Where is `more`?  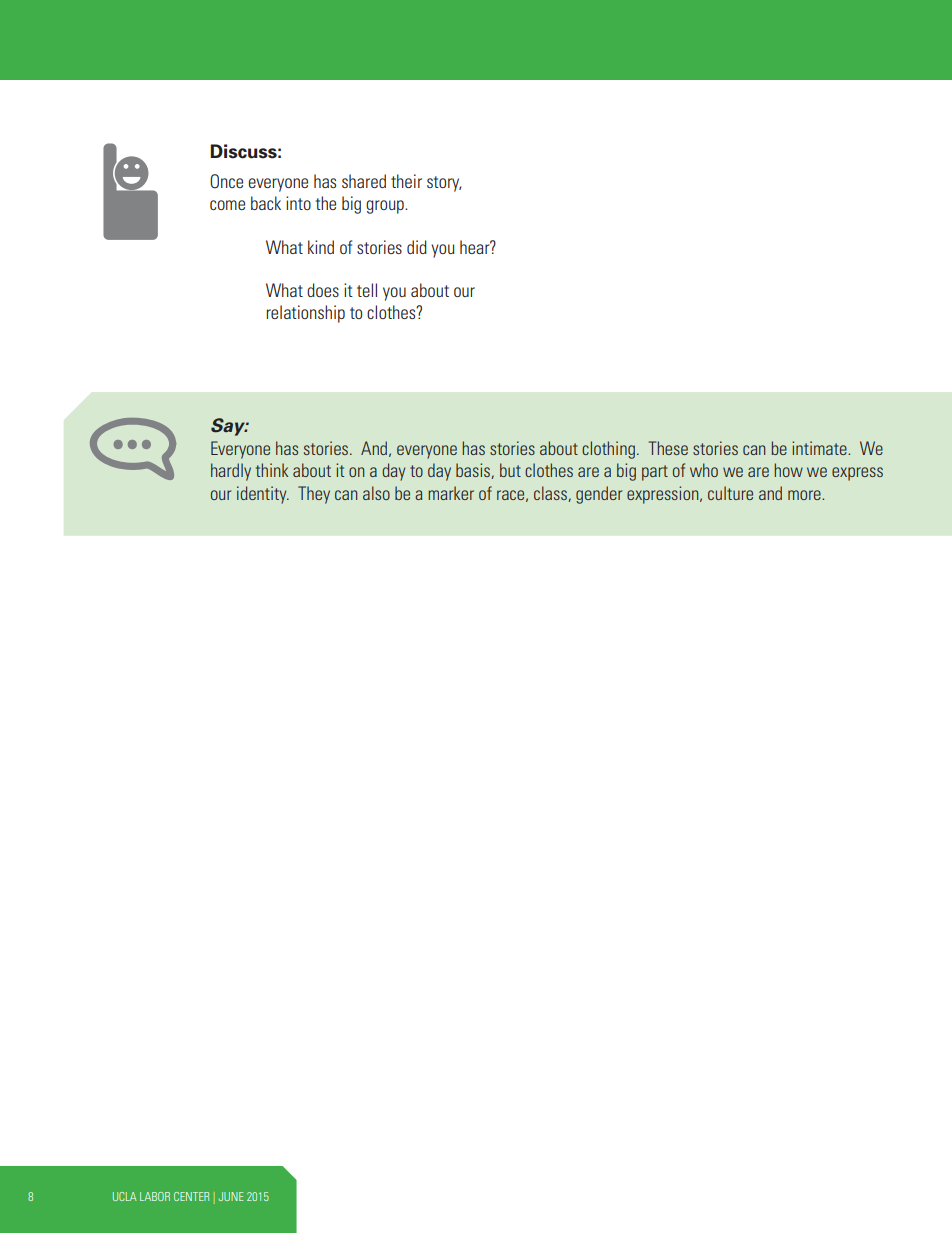
more is located at coordinates (805, 495).
